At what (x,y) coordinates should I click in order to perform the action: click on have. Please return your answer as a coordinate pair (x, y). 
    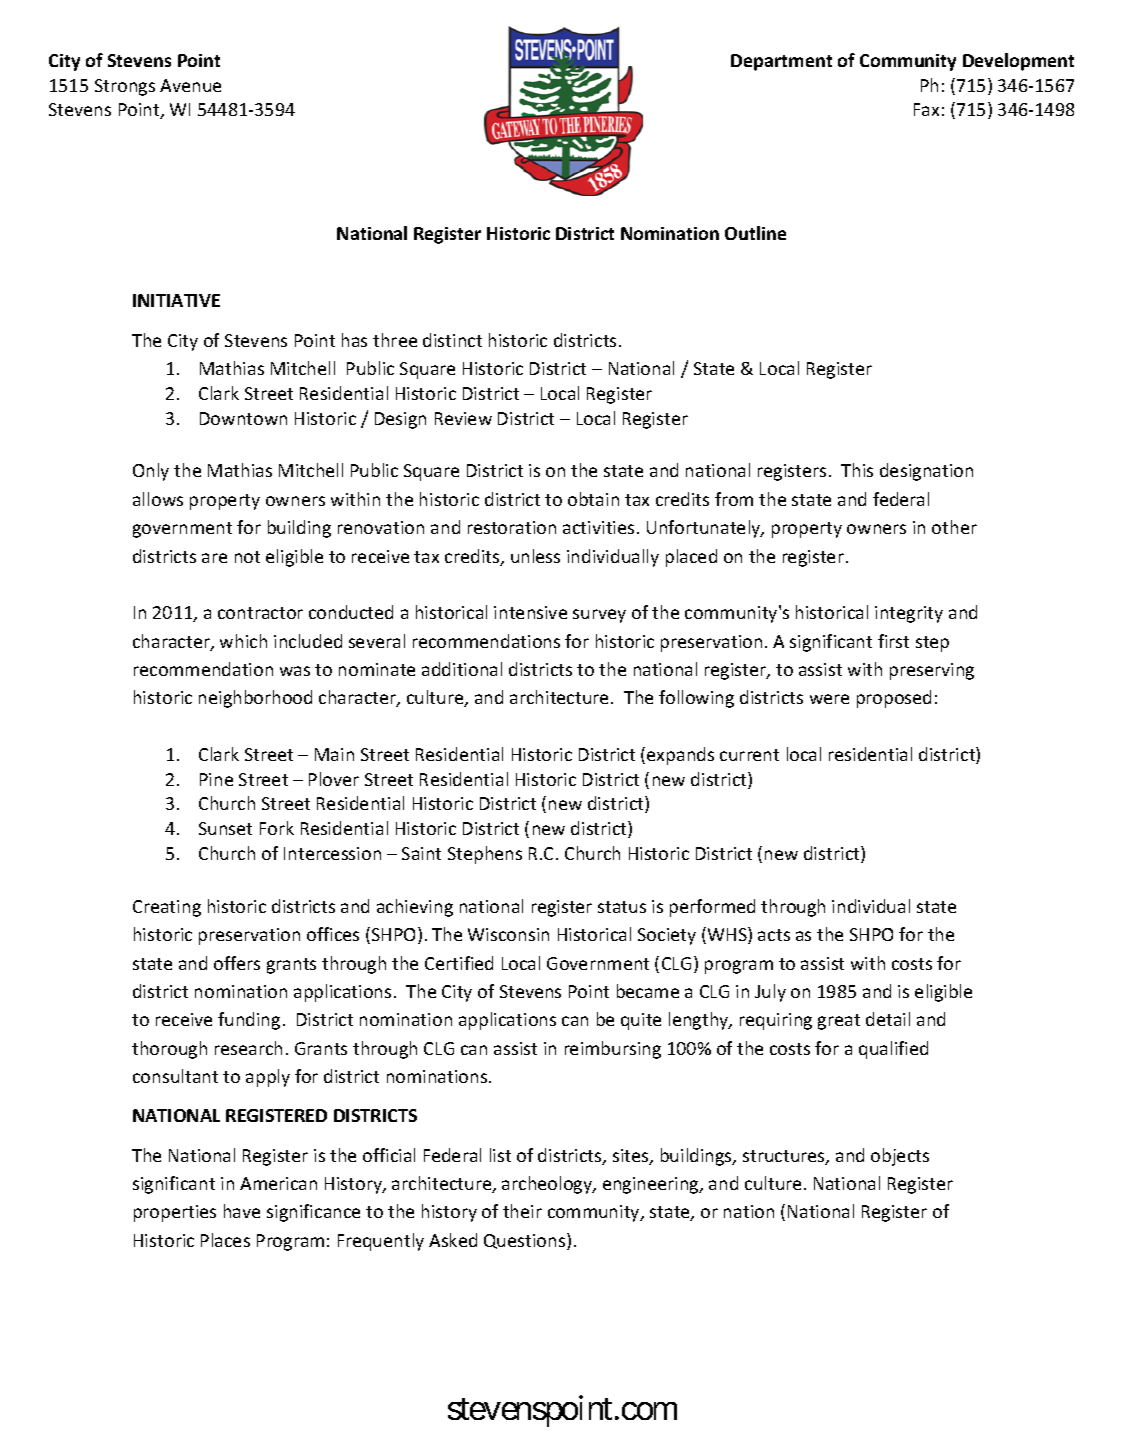
    Looking at the image, I should click on (242, 1211).
